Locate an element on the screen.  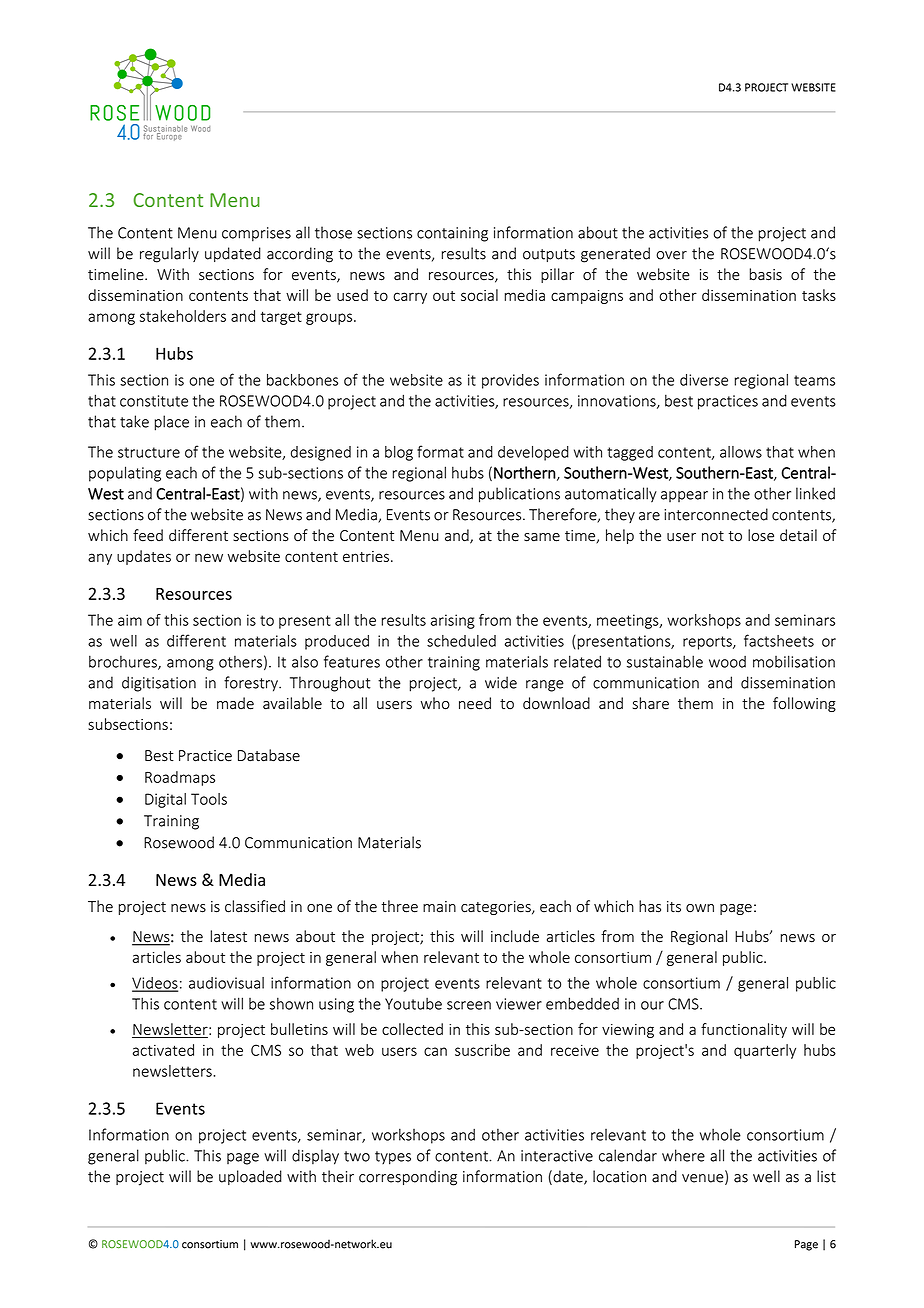
following is located at coordinates (804, 704).
